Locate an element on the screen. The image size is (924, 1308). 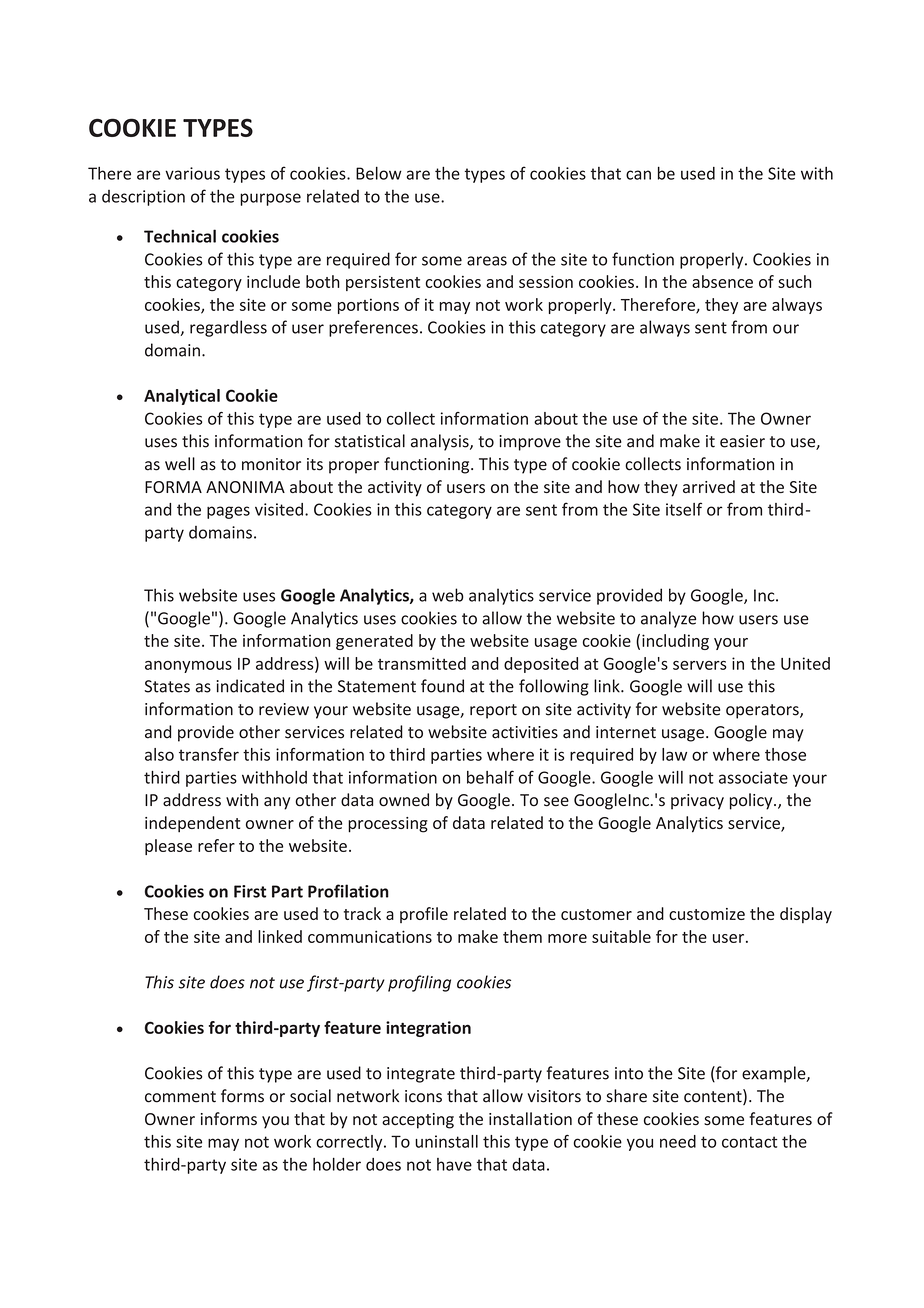
customize is located at coordinates (707, 914).
